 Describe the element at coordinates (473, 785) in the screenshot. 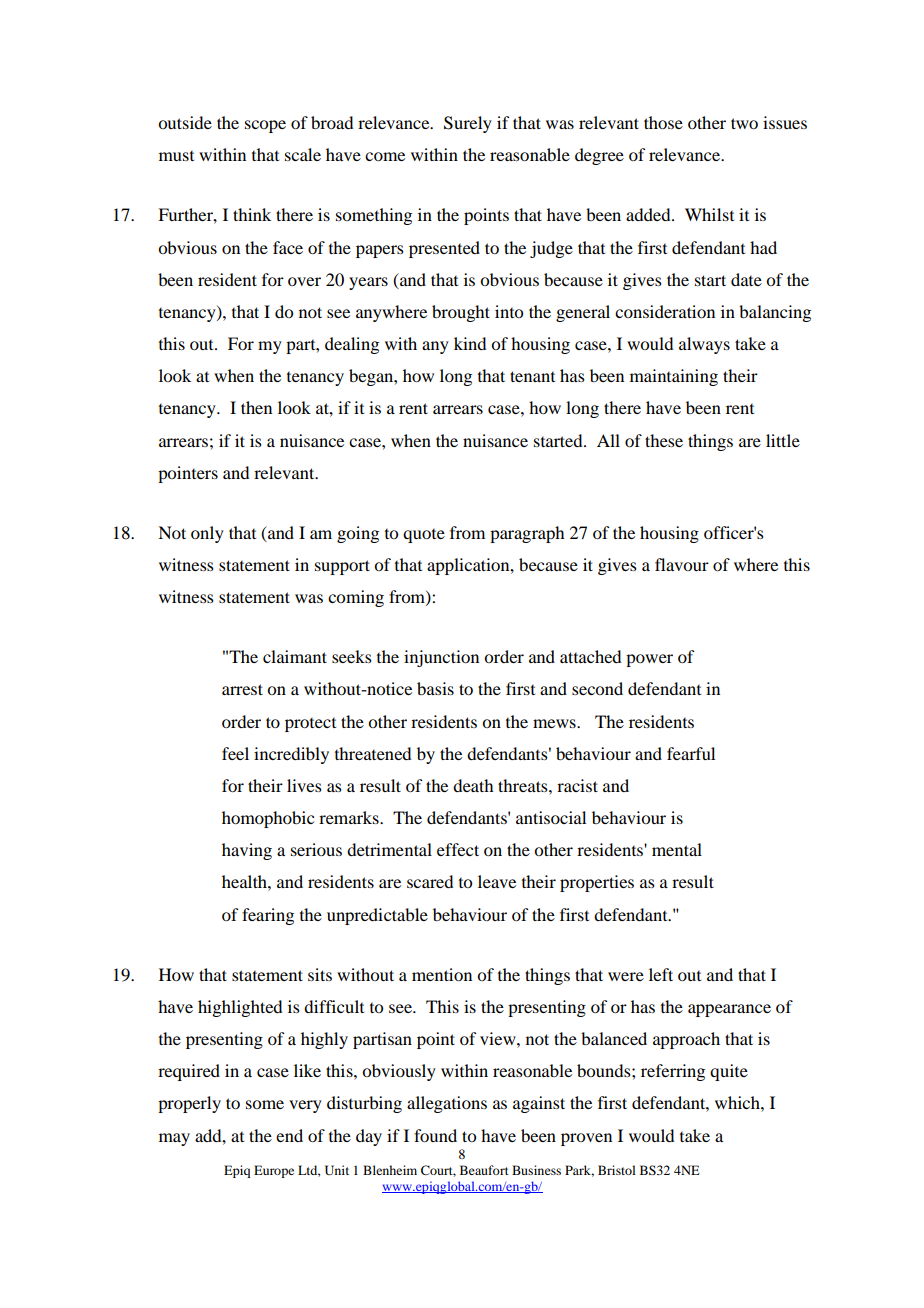

I see `death` at that location.
